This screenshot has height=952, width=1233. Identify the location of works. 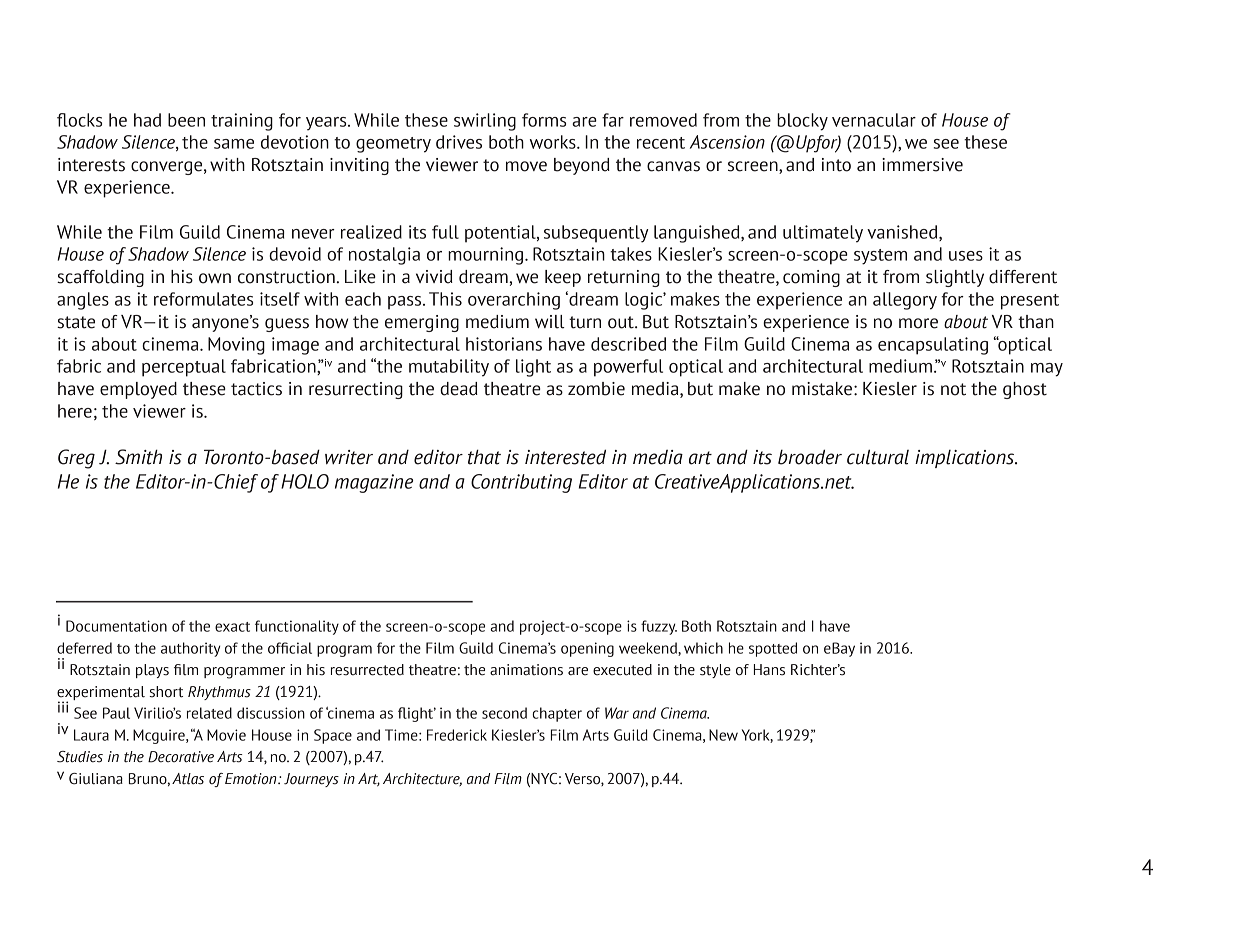
(554, 142).
